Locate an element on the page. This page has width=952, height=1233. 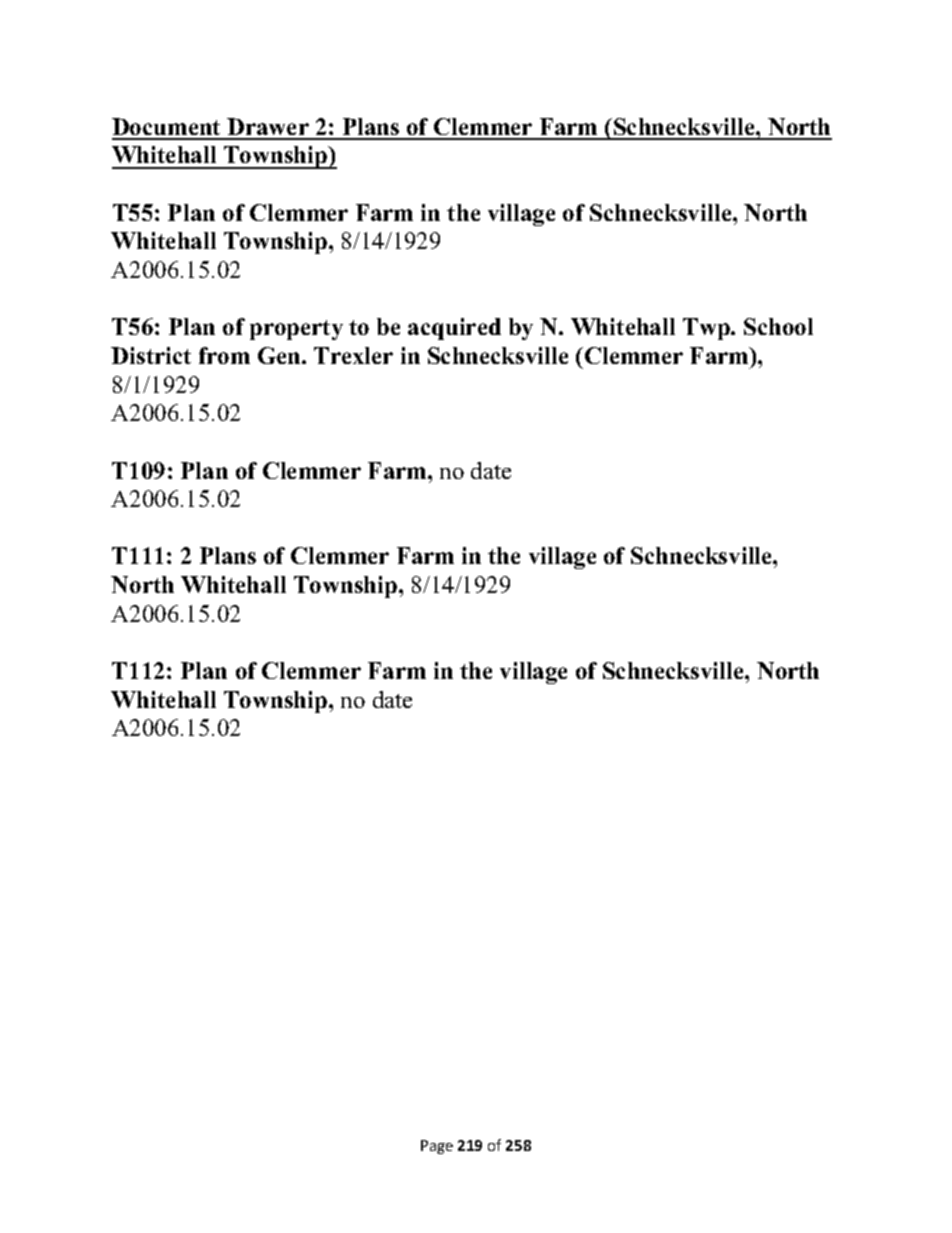
Gen is located at coordinates (280, 355).
